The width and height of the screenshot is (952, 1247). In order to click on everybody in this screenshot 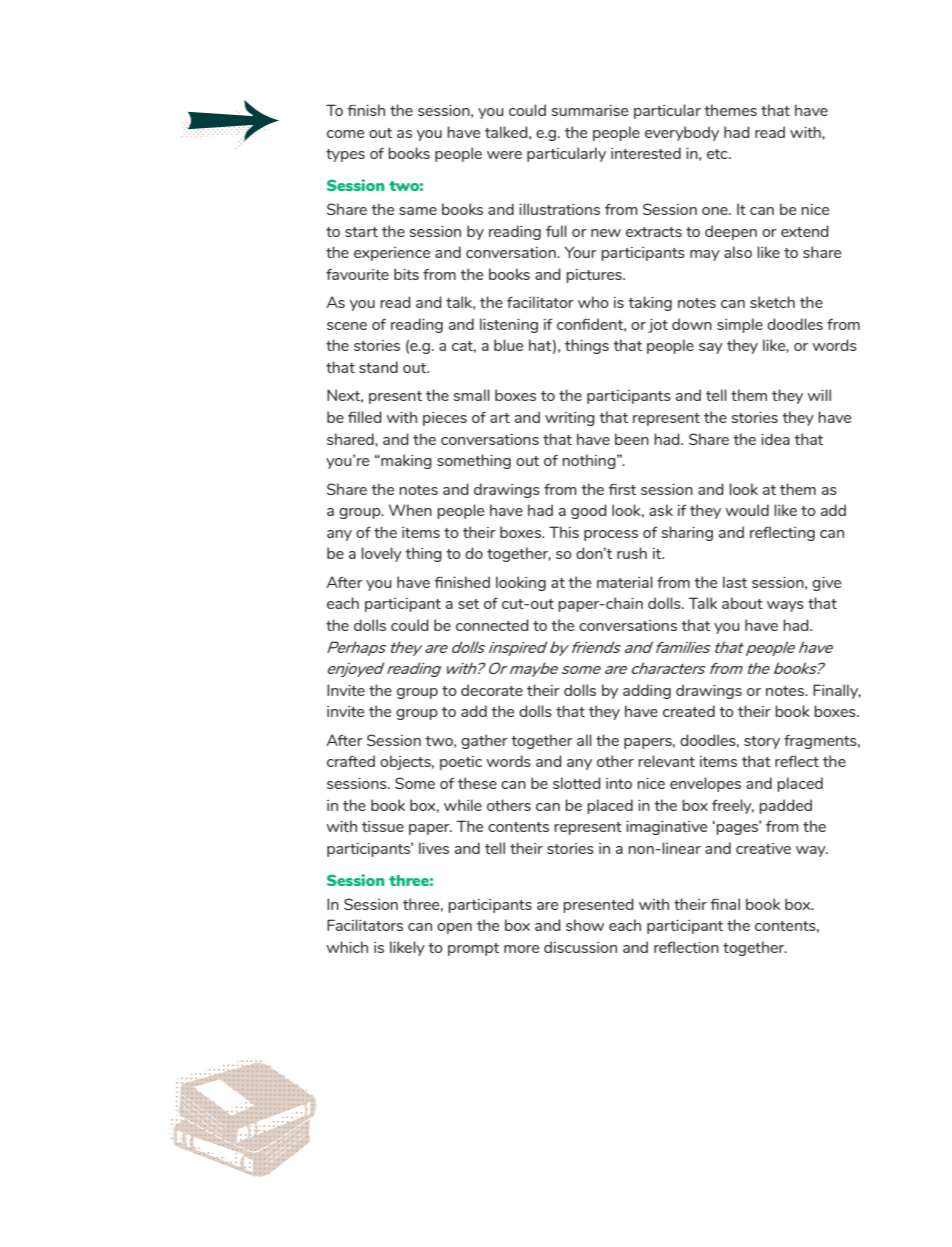, I will do `click(682, 133)`.
